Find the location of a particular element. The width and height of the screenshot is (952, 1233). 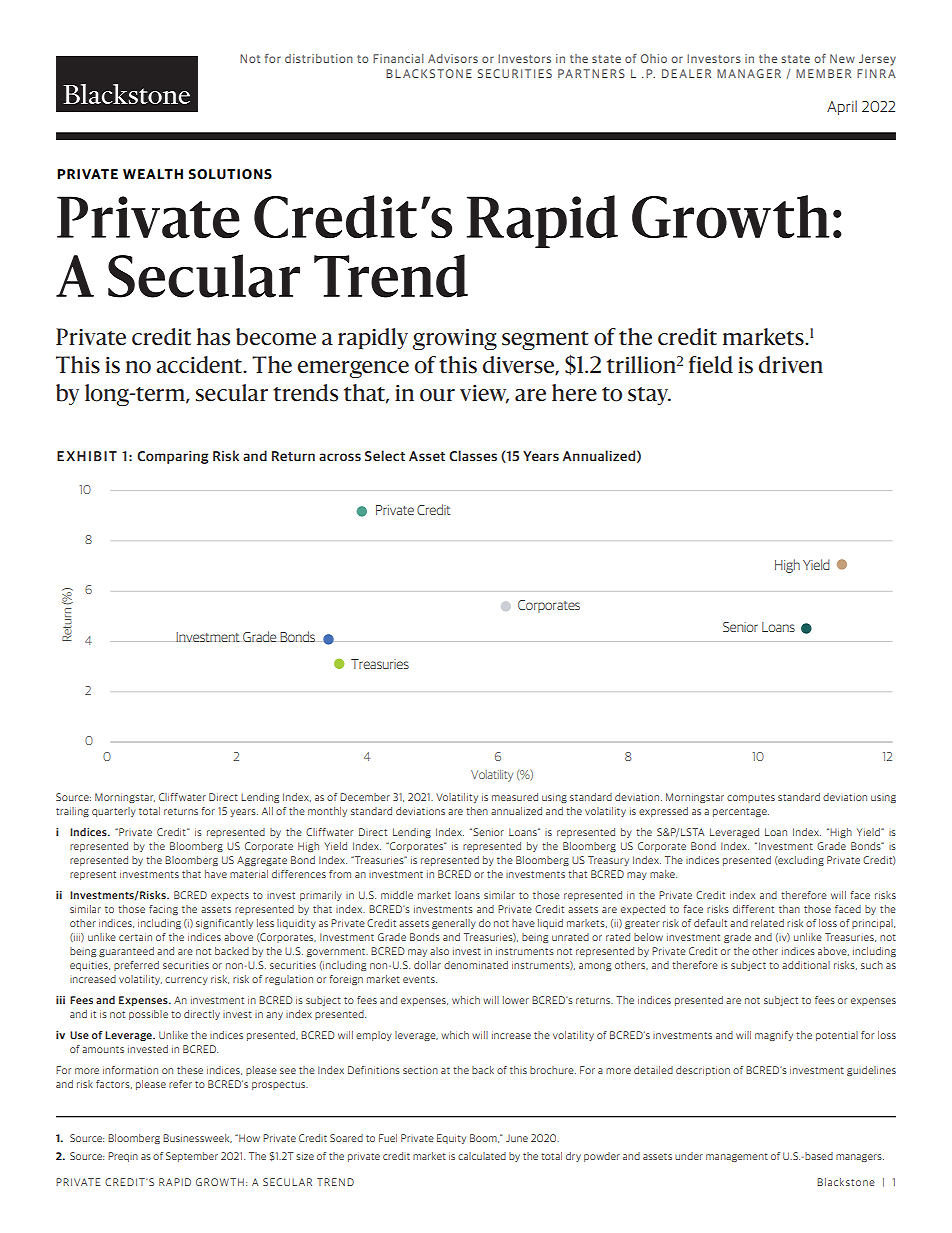

management is located at coordinates (737, 1157).
